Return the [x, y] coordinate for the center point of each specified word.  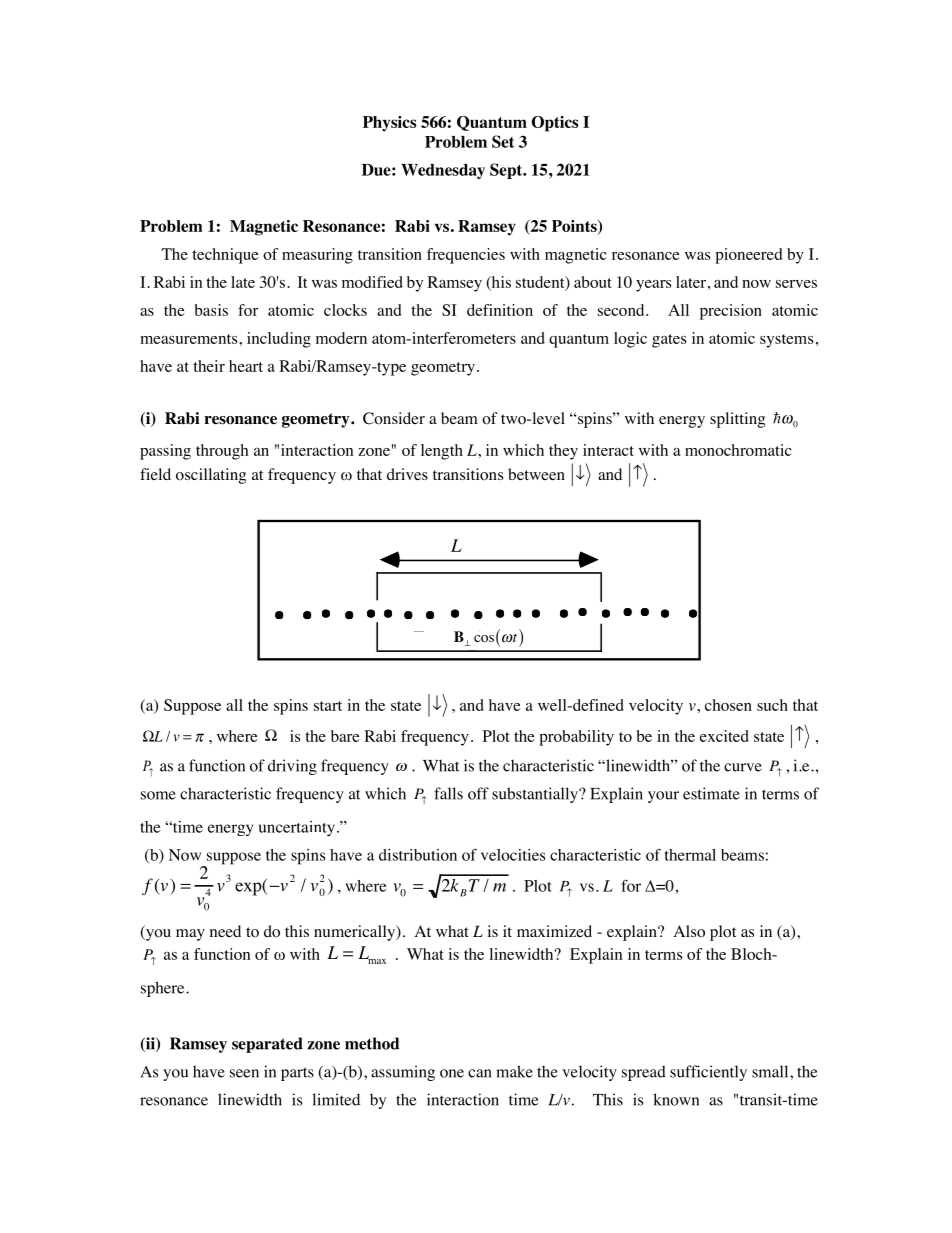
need [225, 931]
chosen [728, 705]
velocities [513, 855]
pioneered [748, 256]
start [328, 706]
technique [225, 256]
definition [500, 310]
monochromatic [738, 450]
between [536, 474]
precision [731, 312]
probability [576, 738]
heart [246, 366]
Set [503, 141]
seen [244, 1073]
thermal [690, 855]
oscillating [211, 476]
